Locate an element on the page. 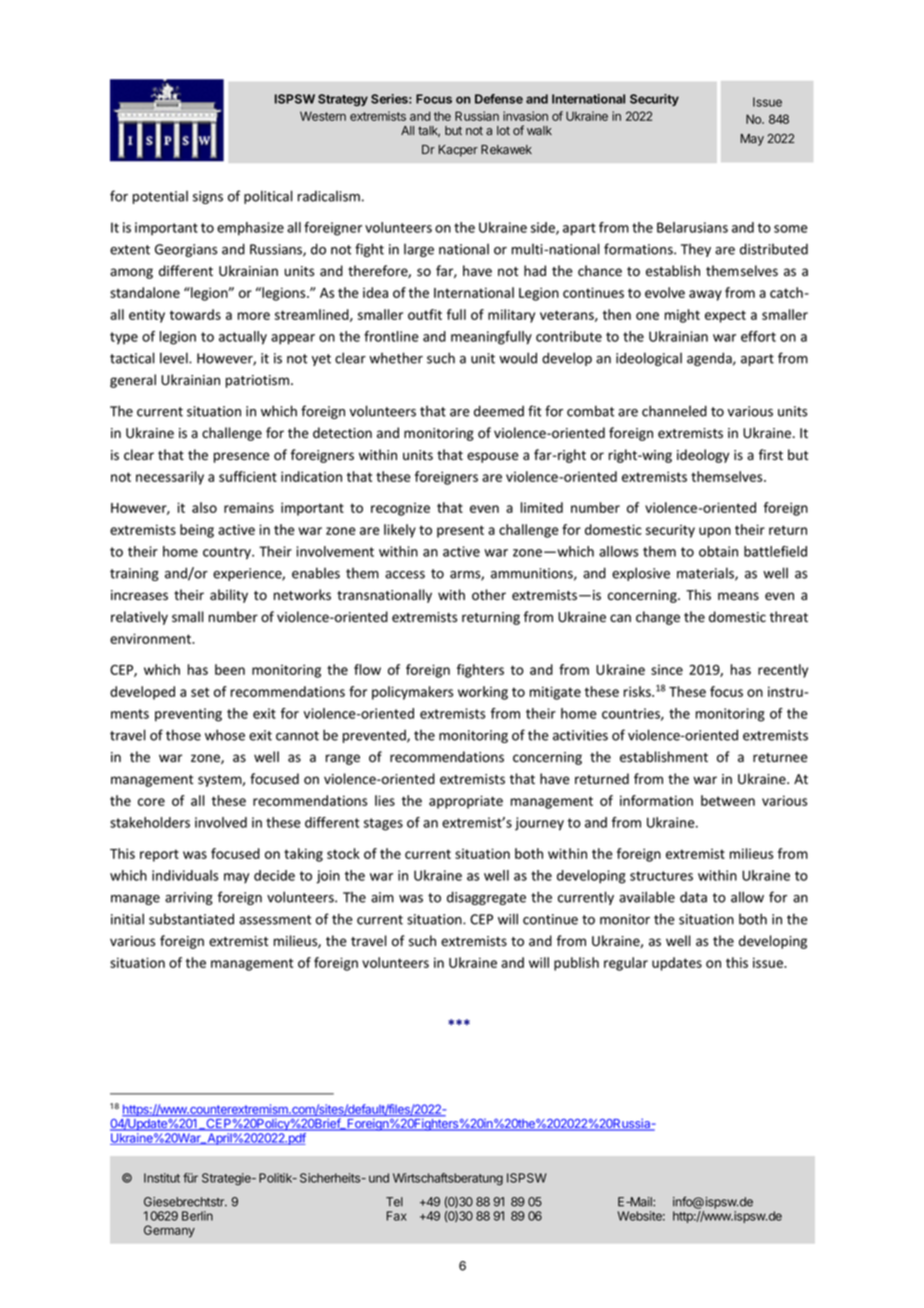  been is located at coordinates (230, 669).
